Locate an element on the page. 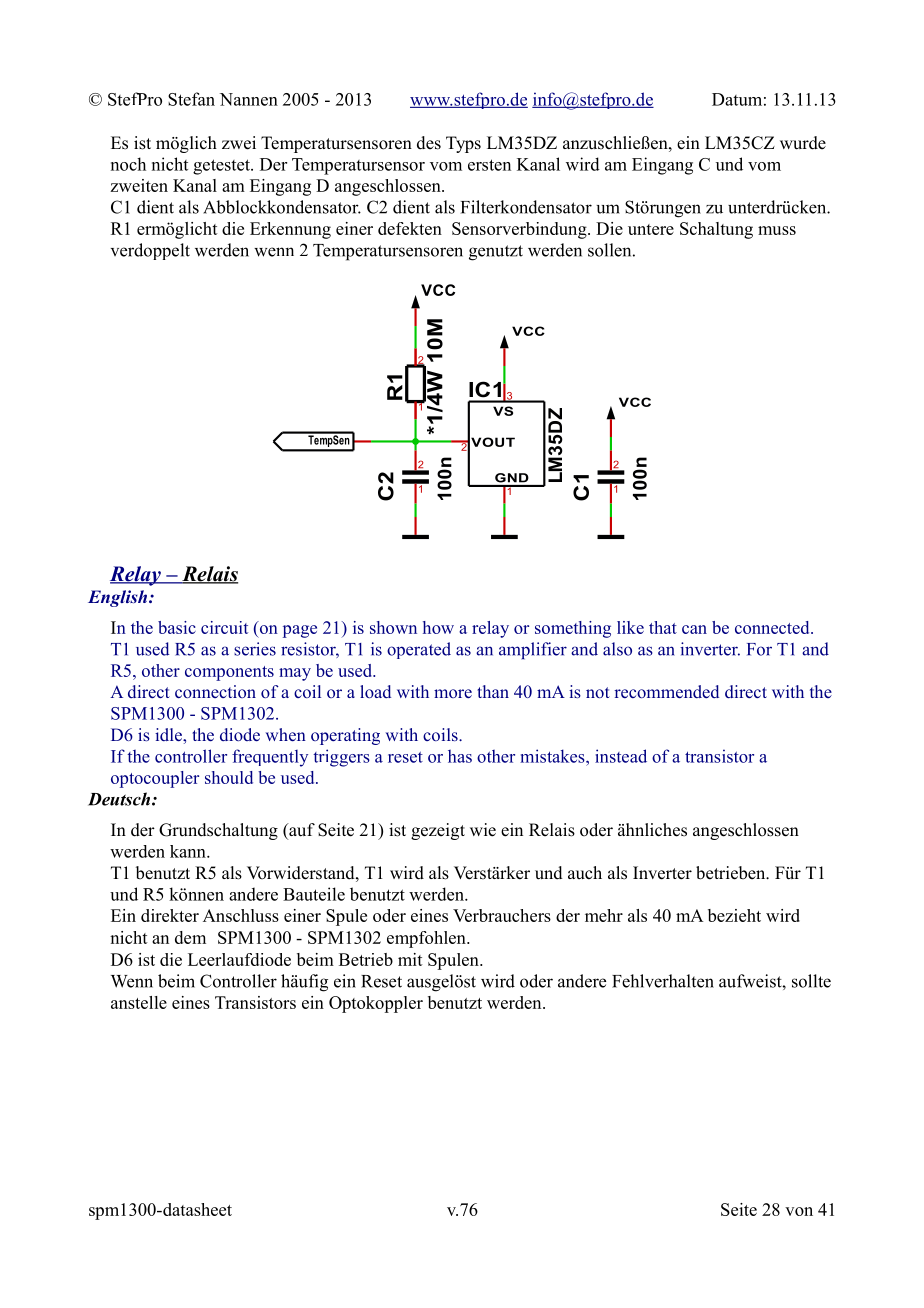 Image resolution: width=924 pixels, height=1308 pixels. Anschluss is located at coordinates (241, 915).
